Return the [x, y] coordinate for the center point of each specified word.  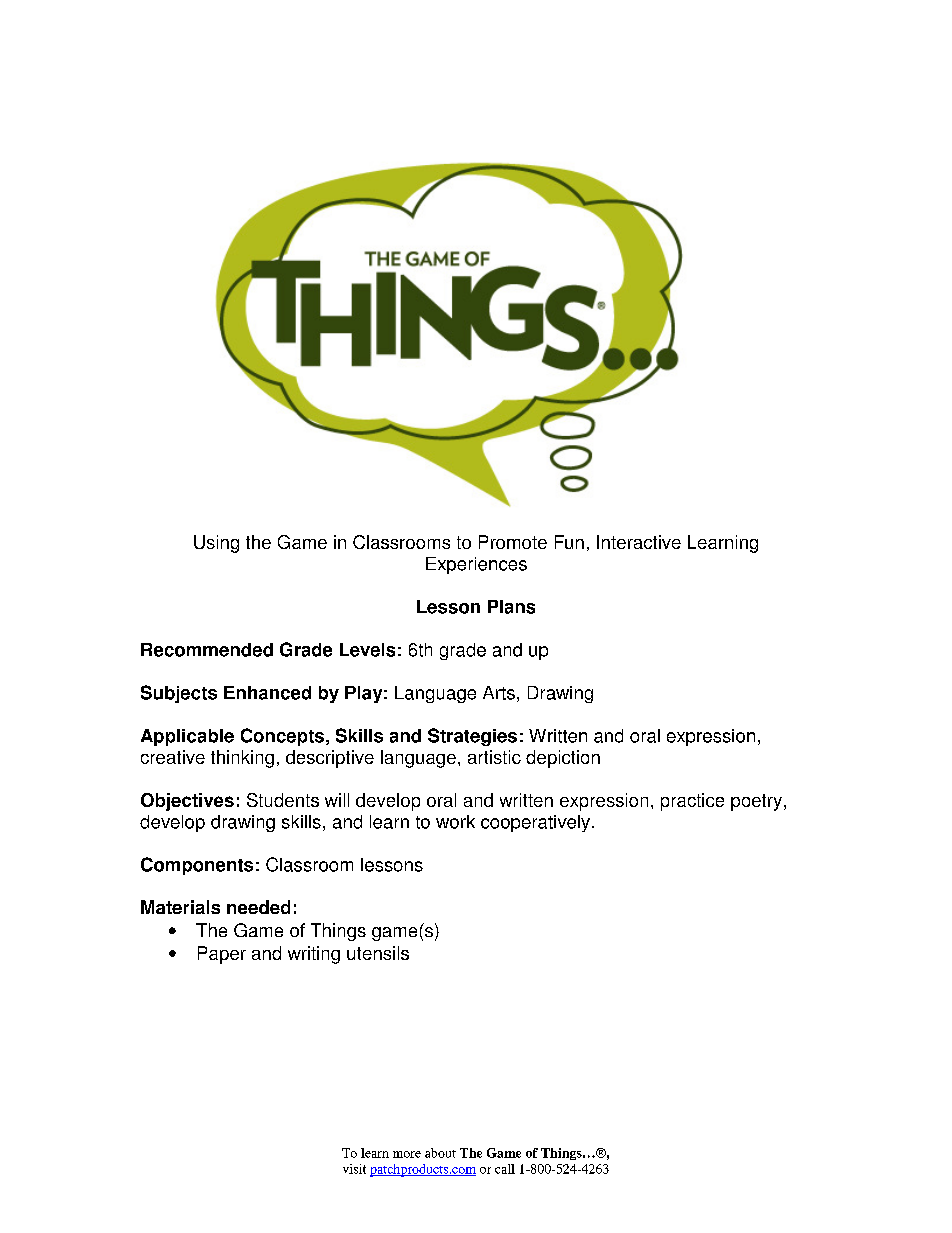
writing [314, 955]
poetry [756, 802]
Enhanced [267, 693]
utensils [378, 953]
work [455, 822]
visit [354, 1169]
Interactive [639, 542]
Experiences [476, 565]
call [505, 1169]
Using [216, 544]
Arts [499, 693]
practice [692, 802]
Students [283, 800]
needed [258, 907]
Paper [222, 955]
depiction [563, 759]
